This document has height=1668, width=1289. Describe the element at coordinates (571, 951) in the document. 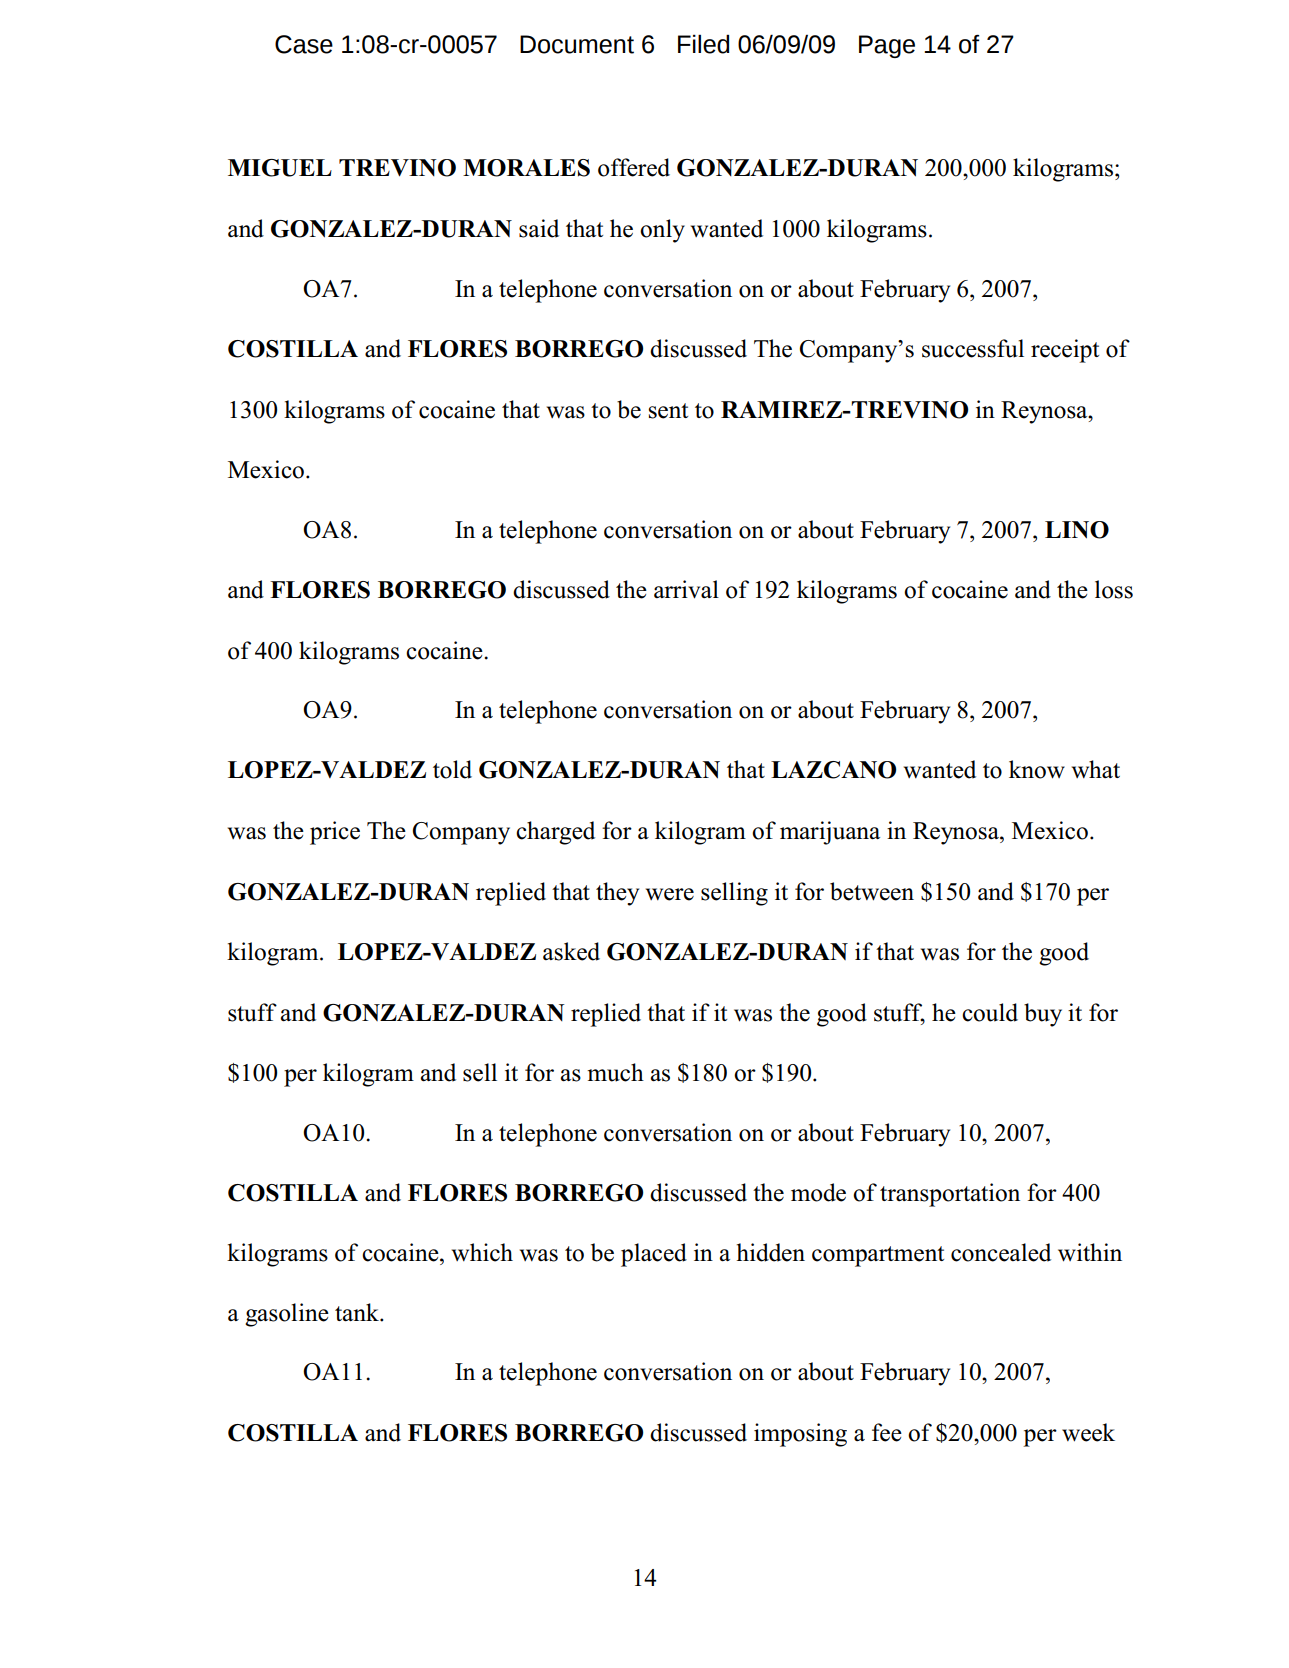

I see `asked` at that location.
